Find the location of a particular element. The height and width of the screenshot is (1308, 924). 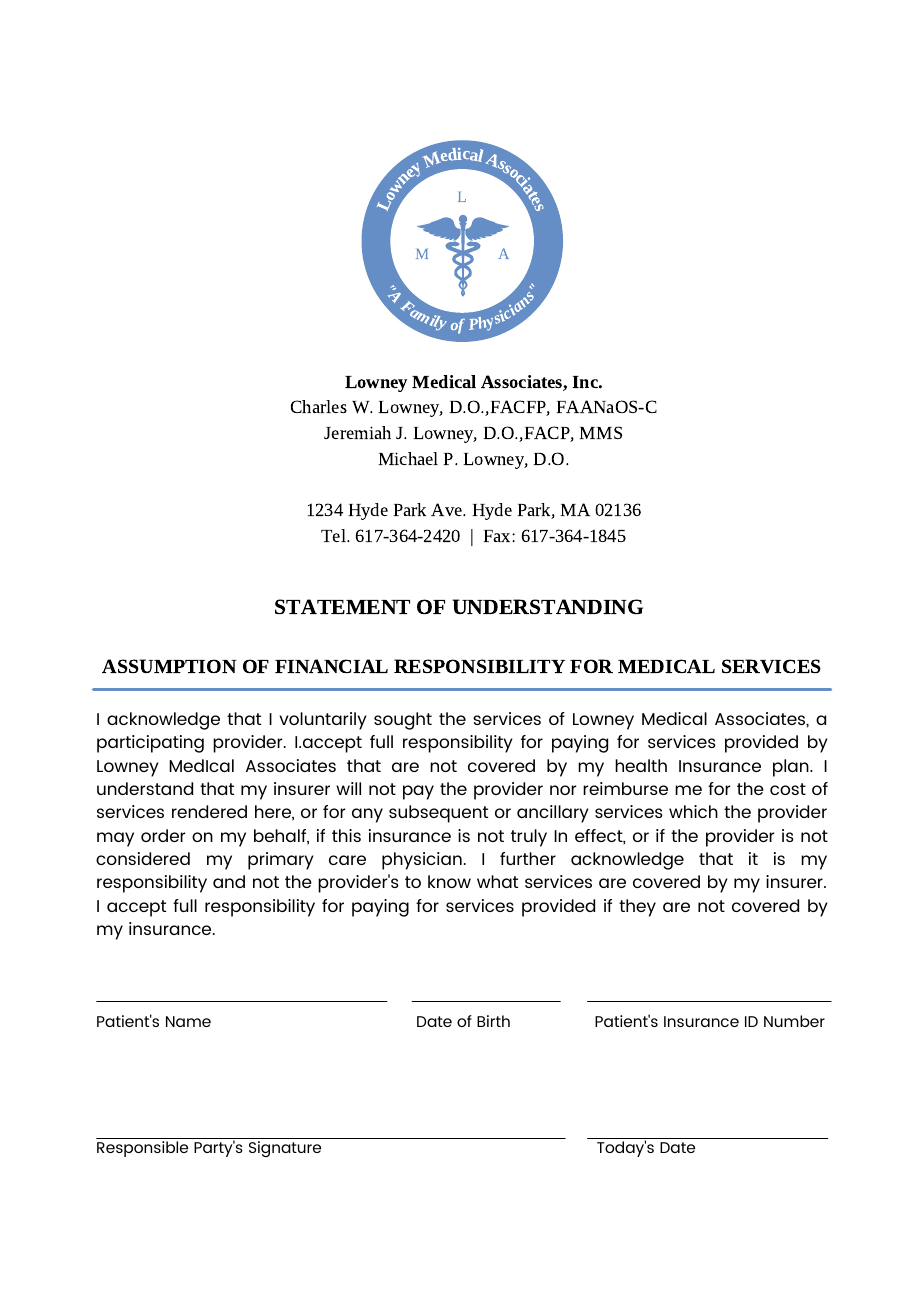

which is located at coordinates (693, 811).
